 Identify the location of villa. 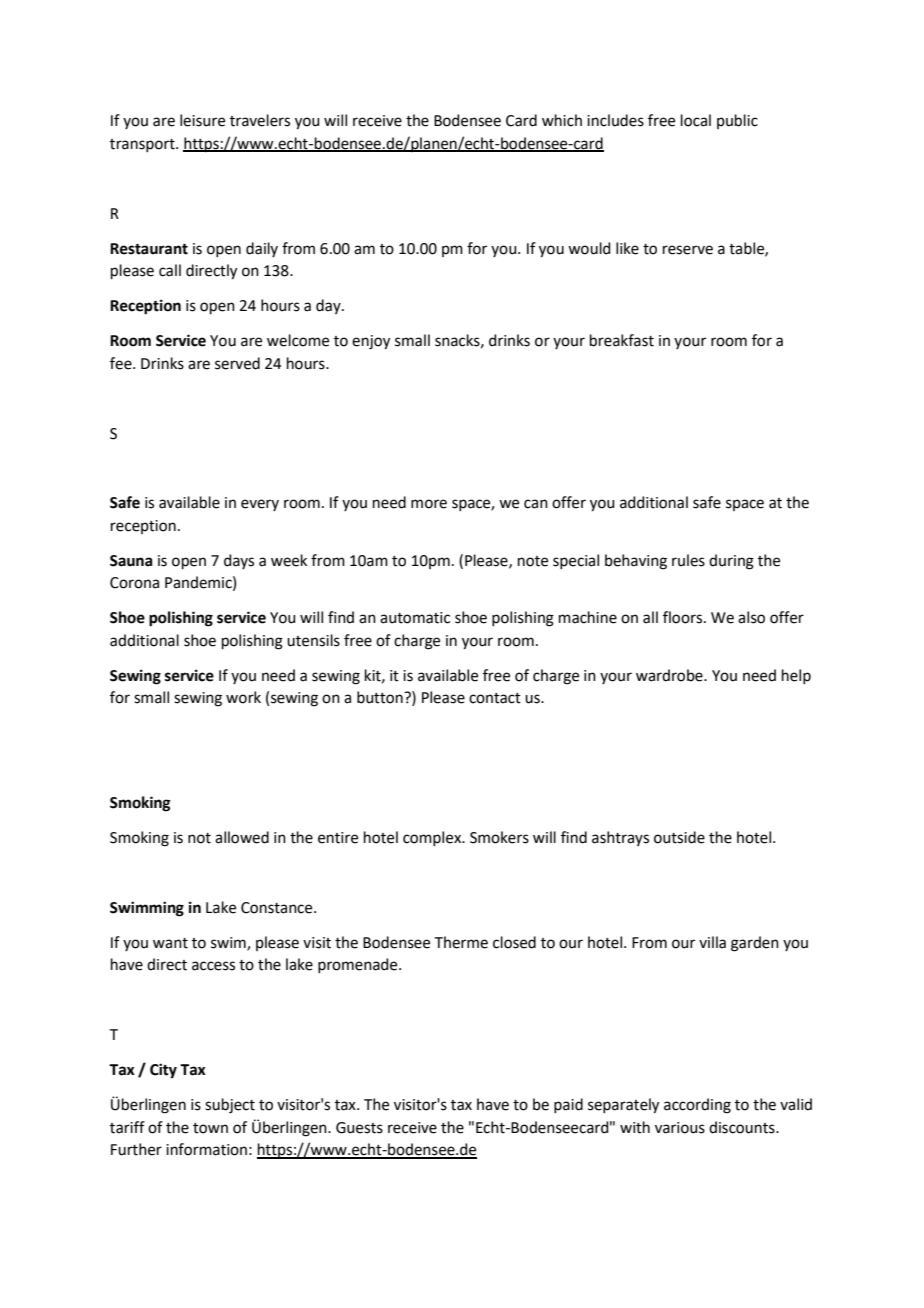
(712, 942).
